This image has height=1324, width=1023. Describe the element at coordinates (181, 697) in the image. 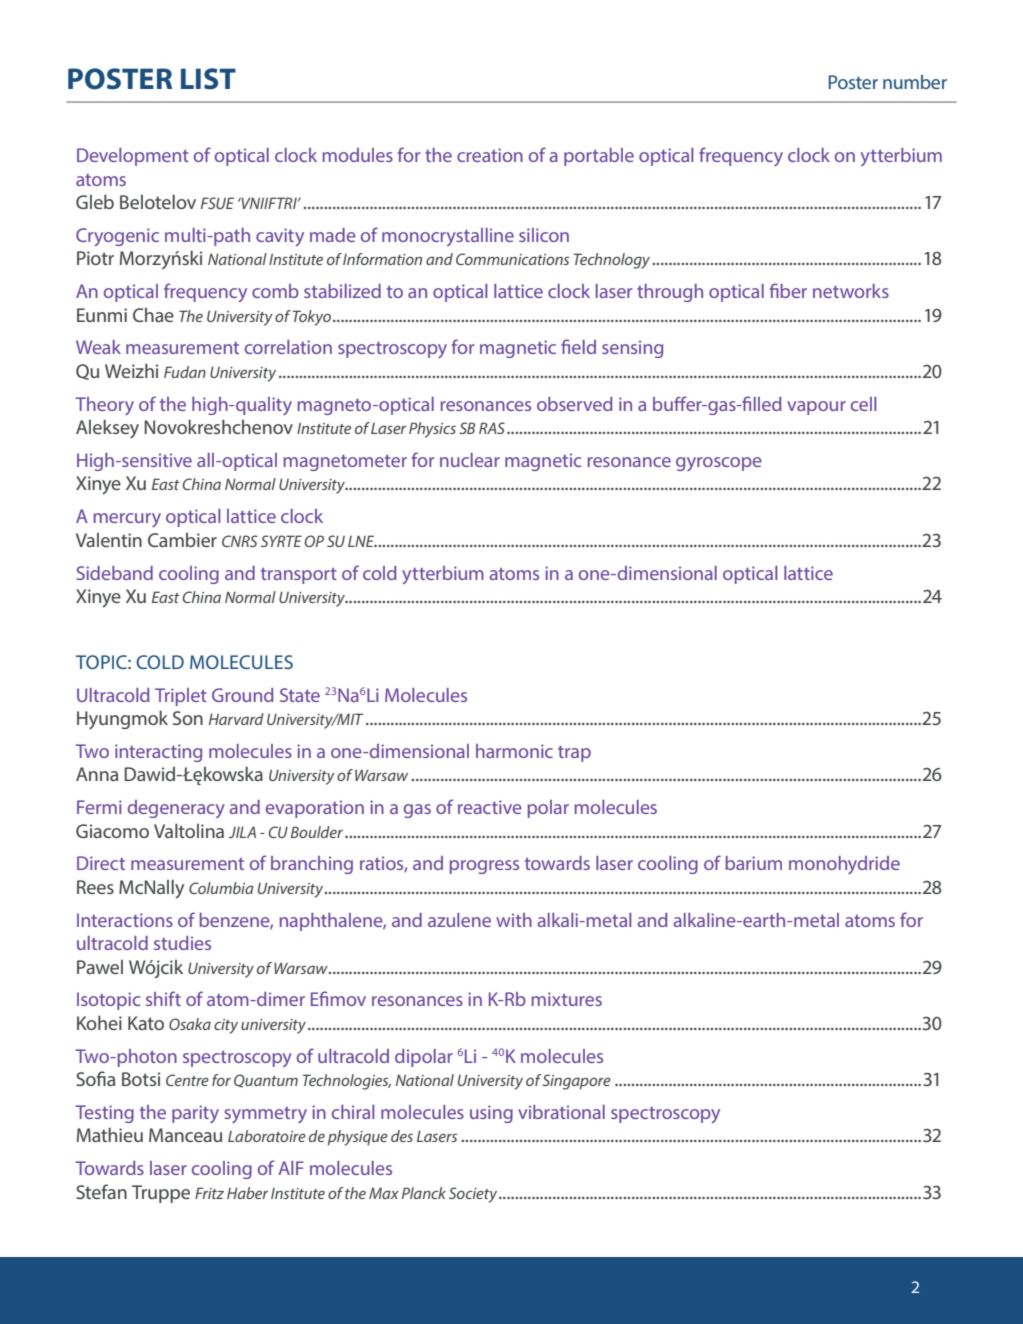

I see `Triplet` at that location.
